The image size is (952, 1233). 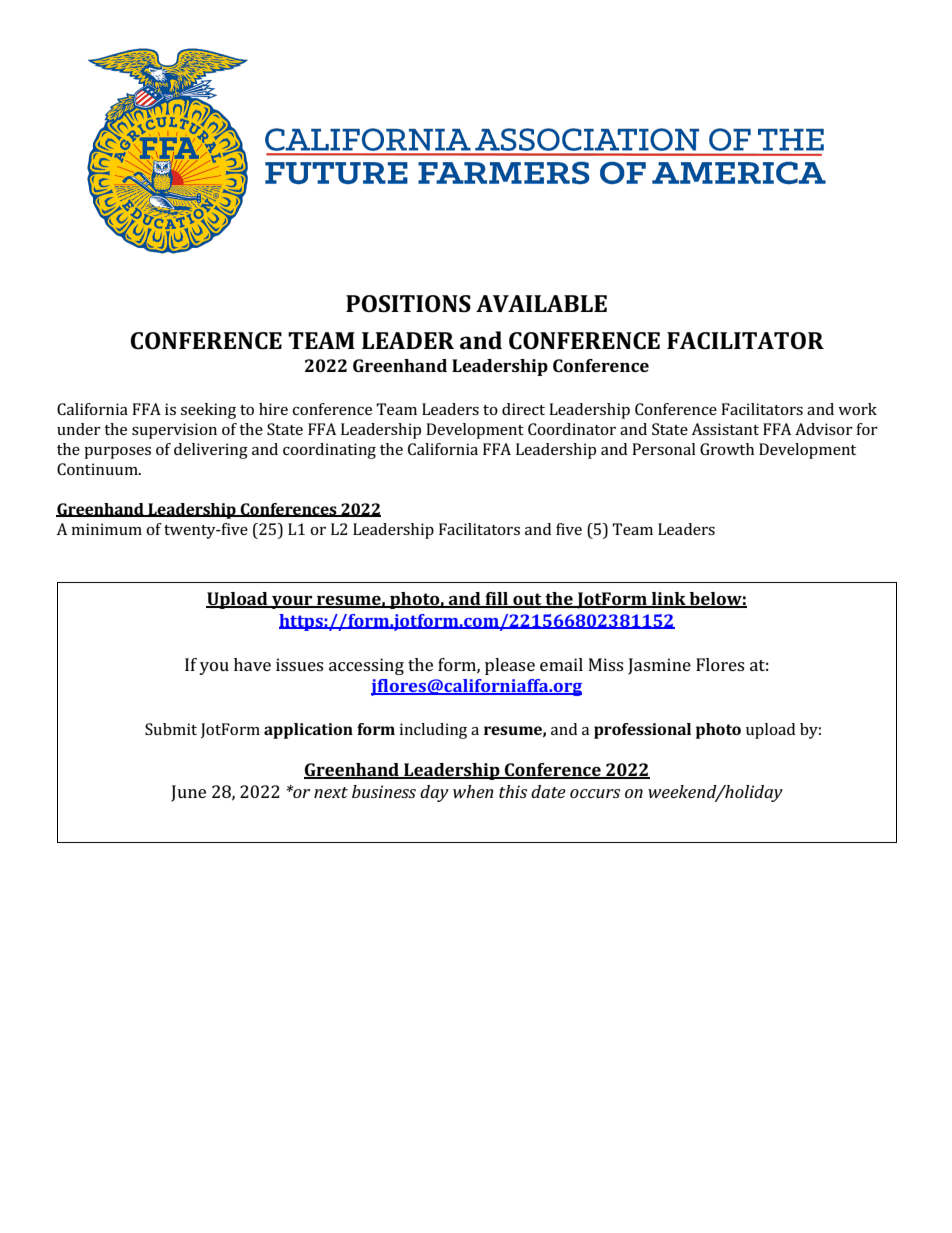 What do you see at coordinates (595, 793) in the page?
I see `occurs` at bounding box center [595, 793].
